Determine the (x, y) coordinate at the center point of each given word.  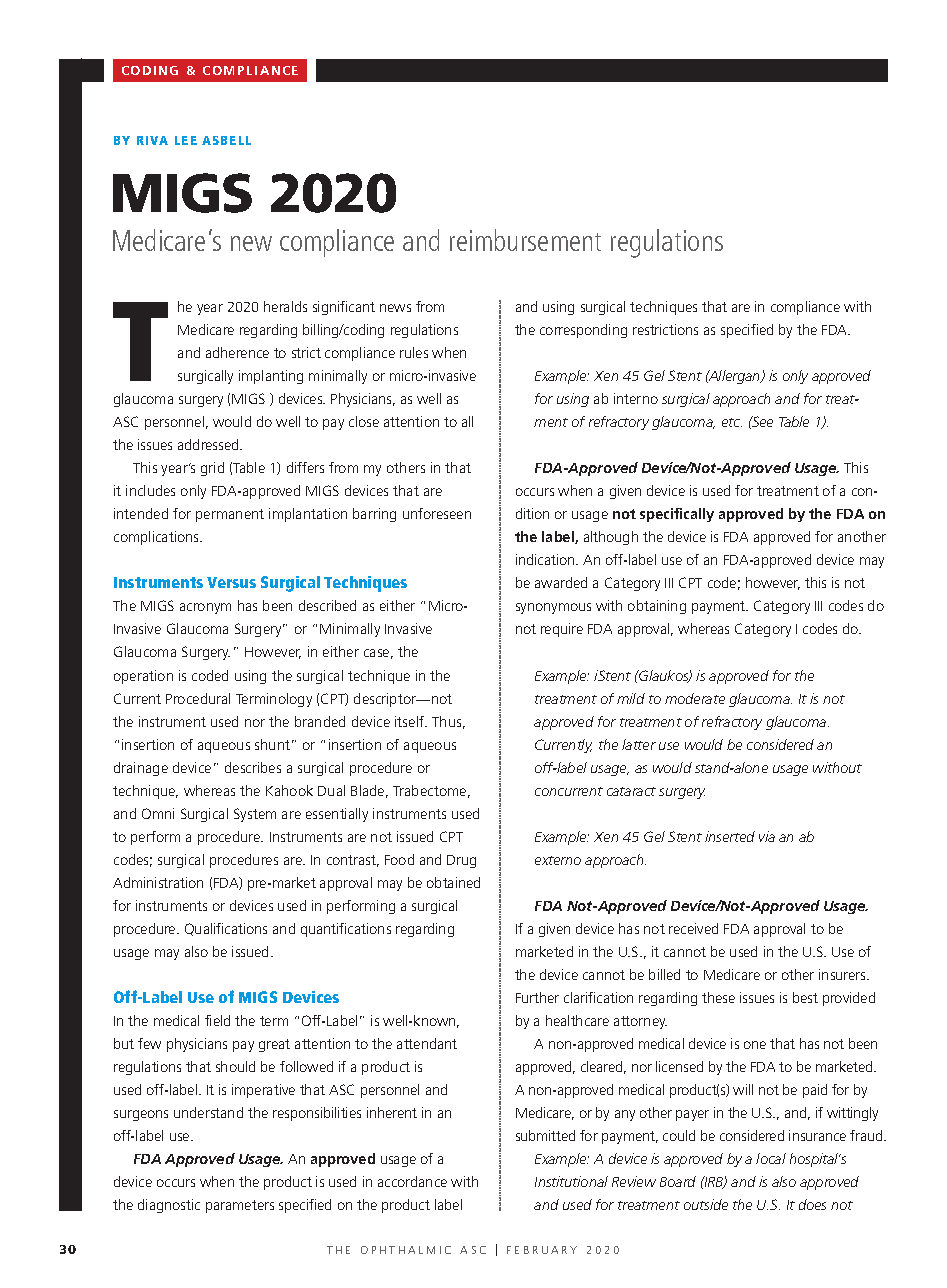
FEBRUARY (542, 1250)
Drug (461, 861)
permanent (230, 515)
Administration (158, 882)
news (395, 308)
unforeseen (437, 513)
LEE (186, 140)
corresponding (583, 331)
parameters (240, 1206)
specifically (677, 515)
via (767, 836)
